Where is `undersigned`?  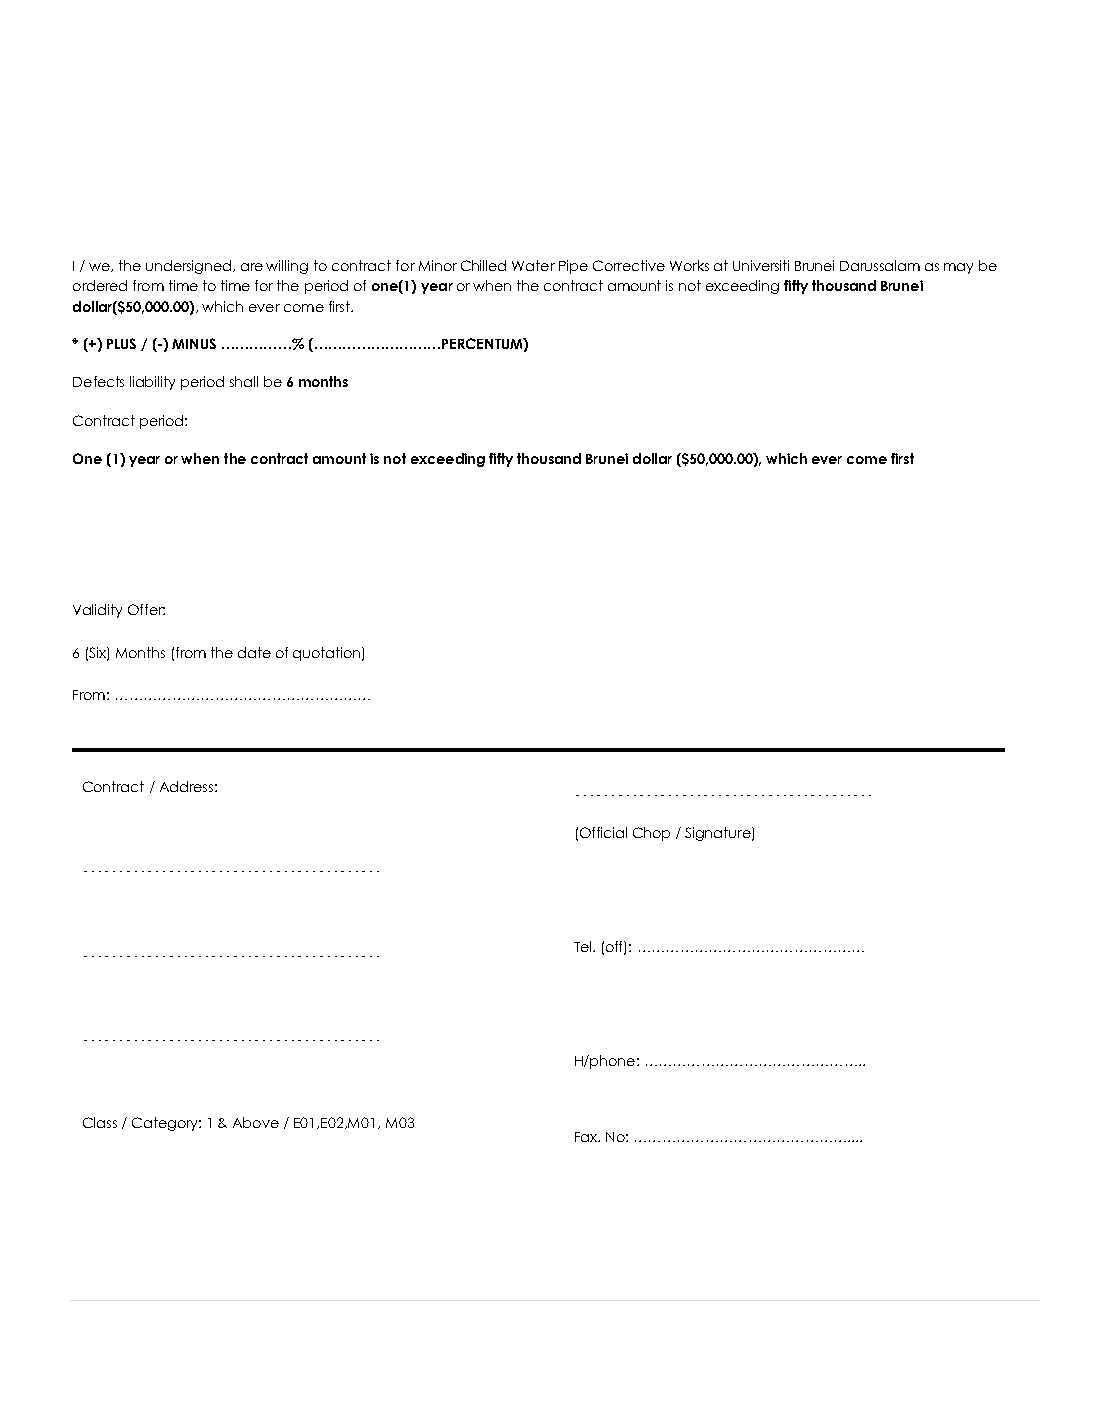 undersigned is located at coordinates (190, 267).
